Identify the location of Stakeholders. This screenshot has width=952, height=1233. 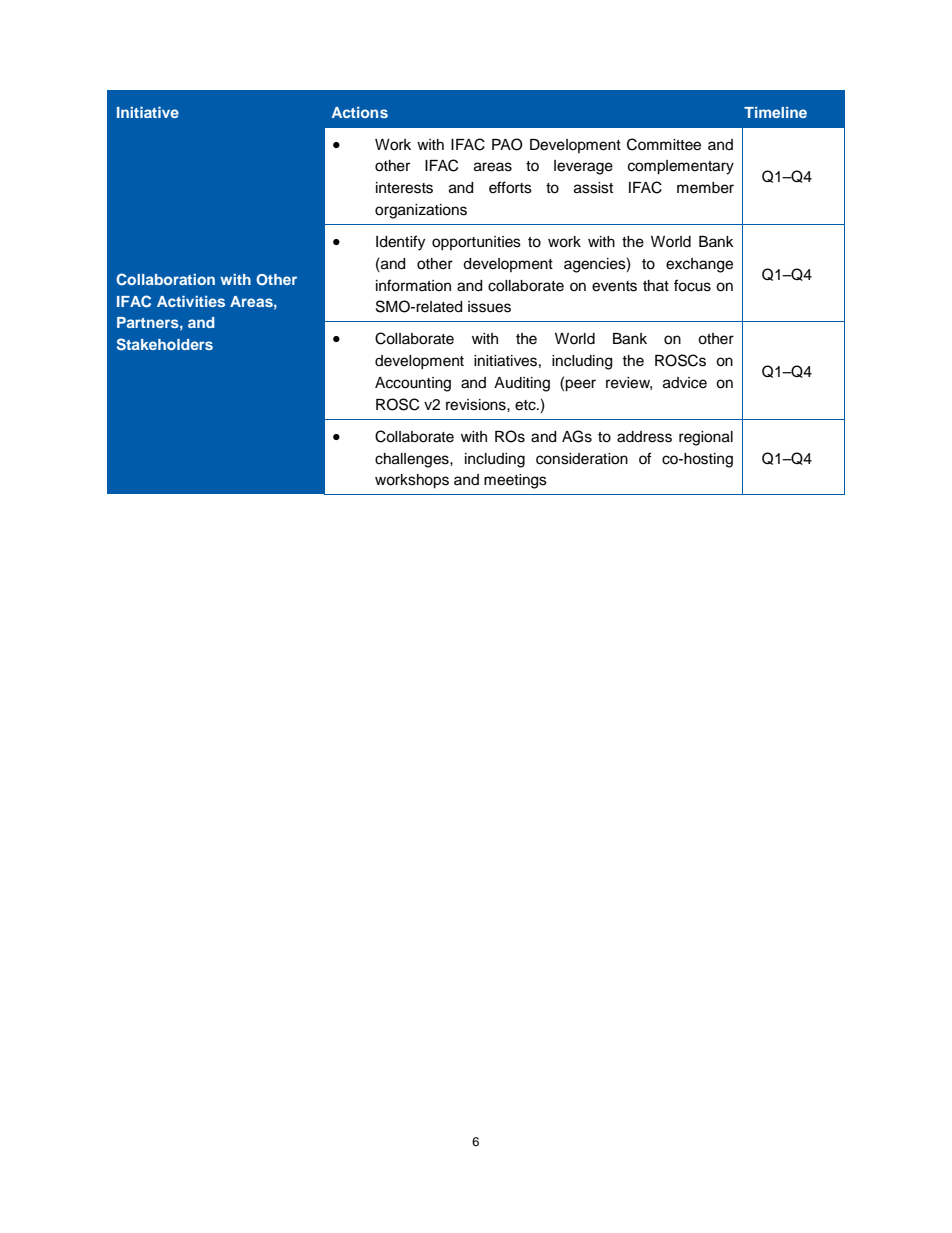
(165, 344).
